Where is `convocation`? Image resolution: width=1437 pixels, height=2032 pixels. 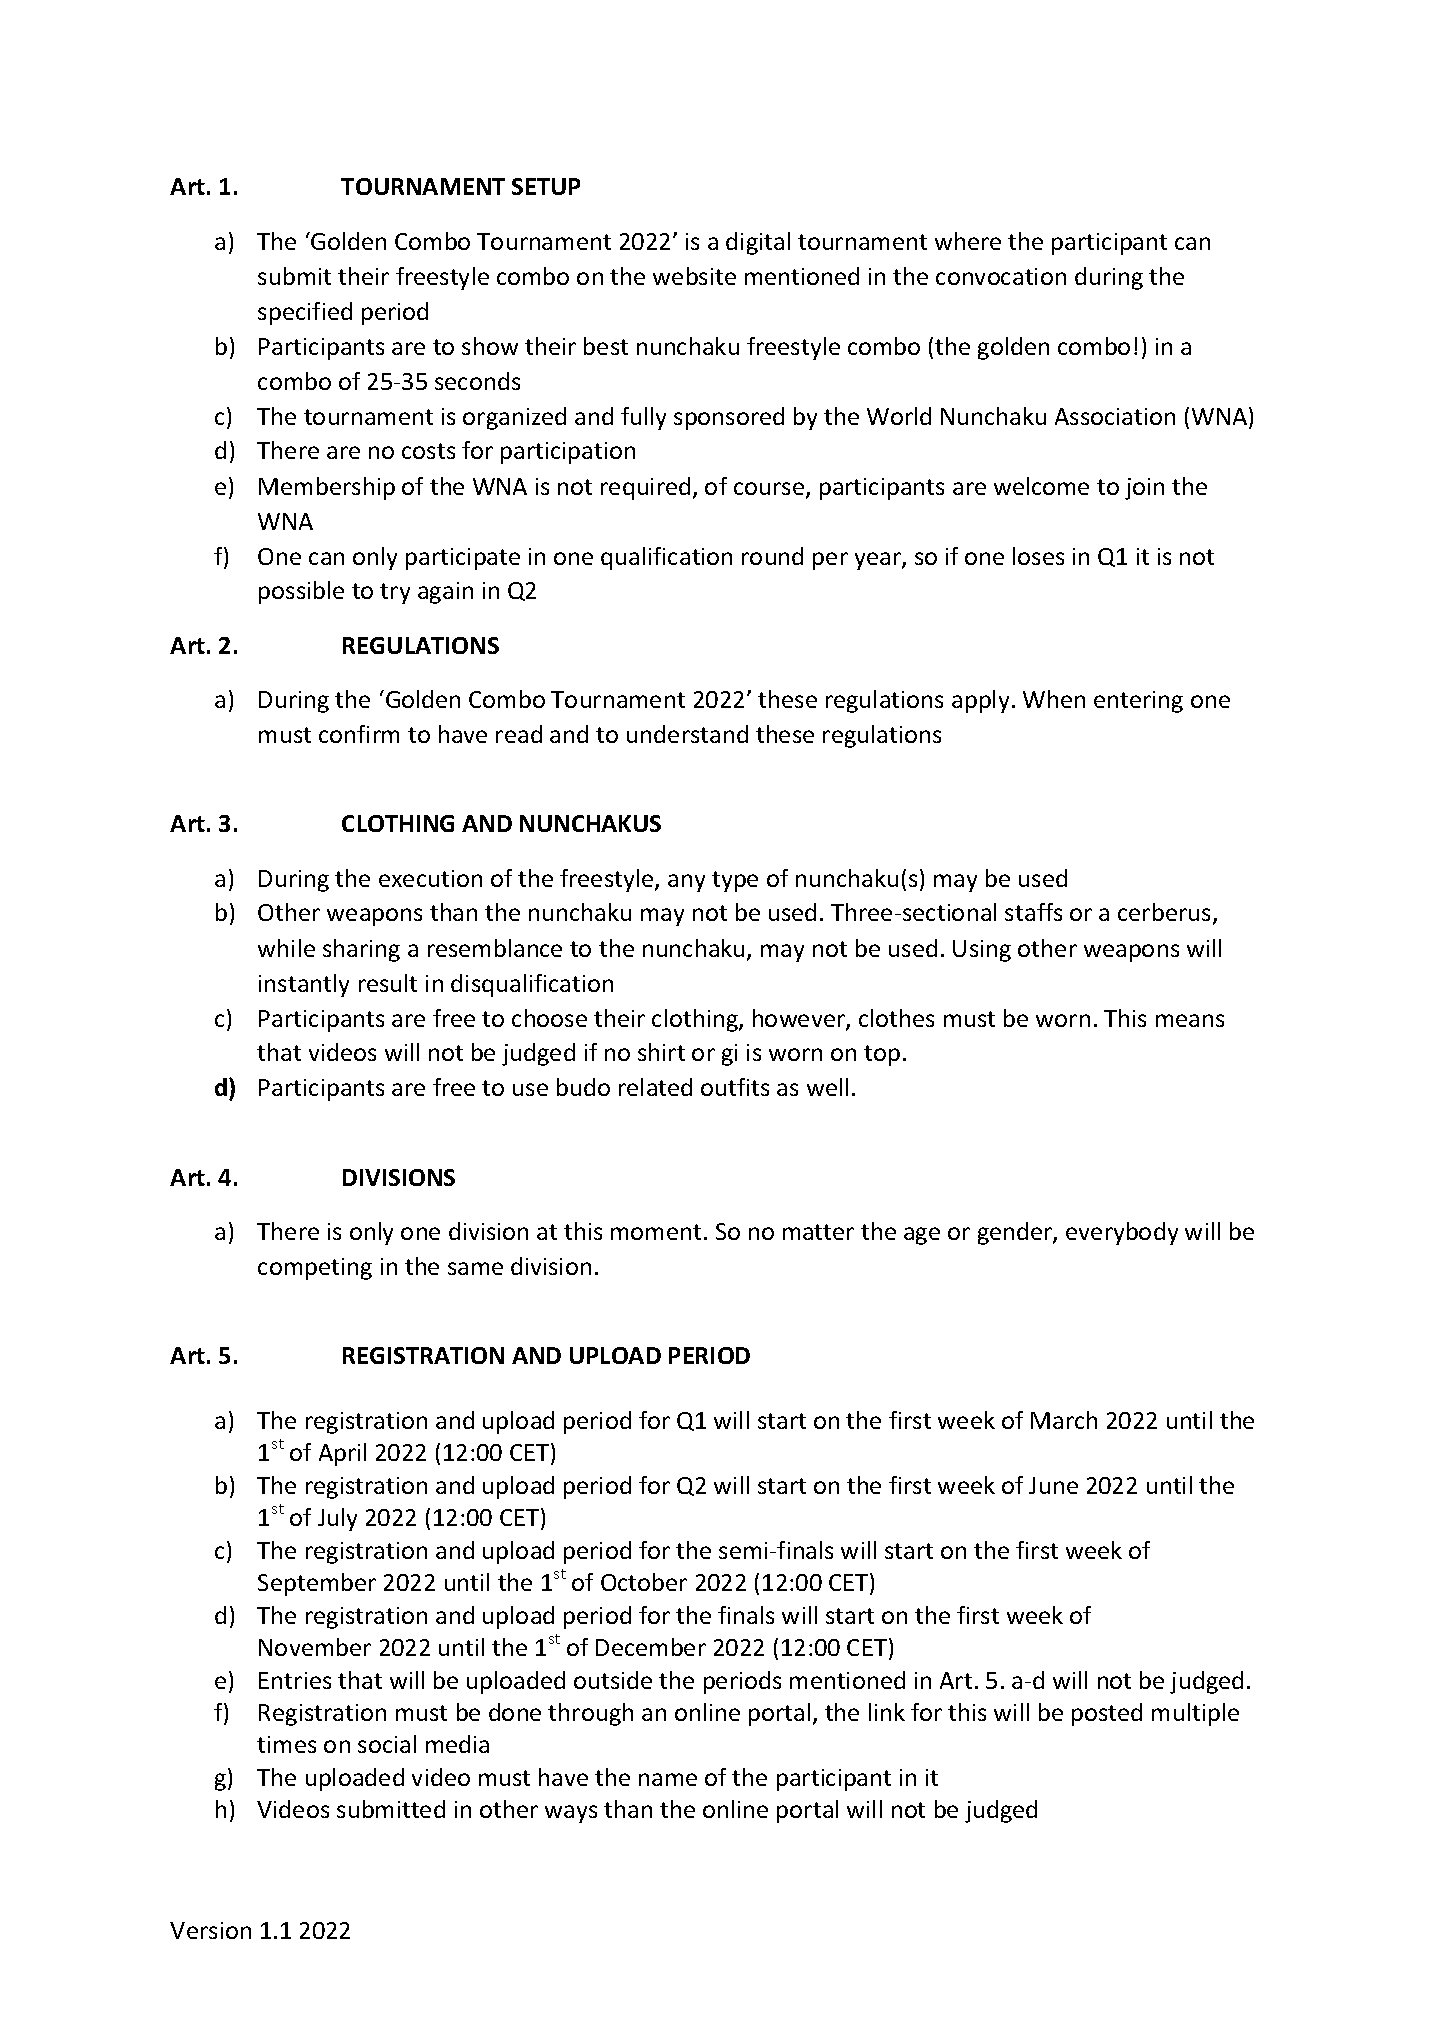 convocation is located at coordinates (1001, 276).
